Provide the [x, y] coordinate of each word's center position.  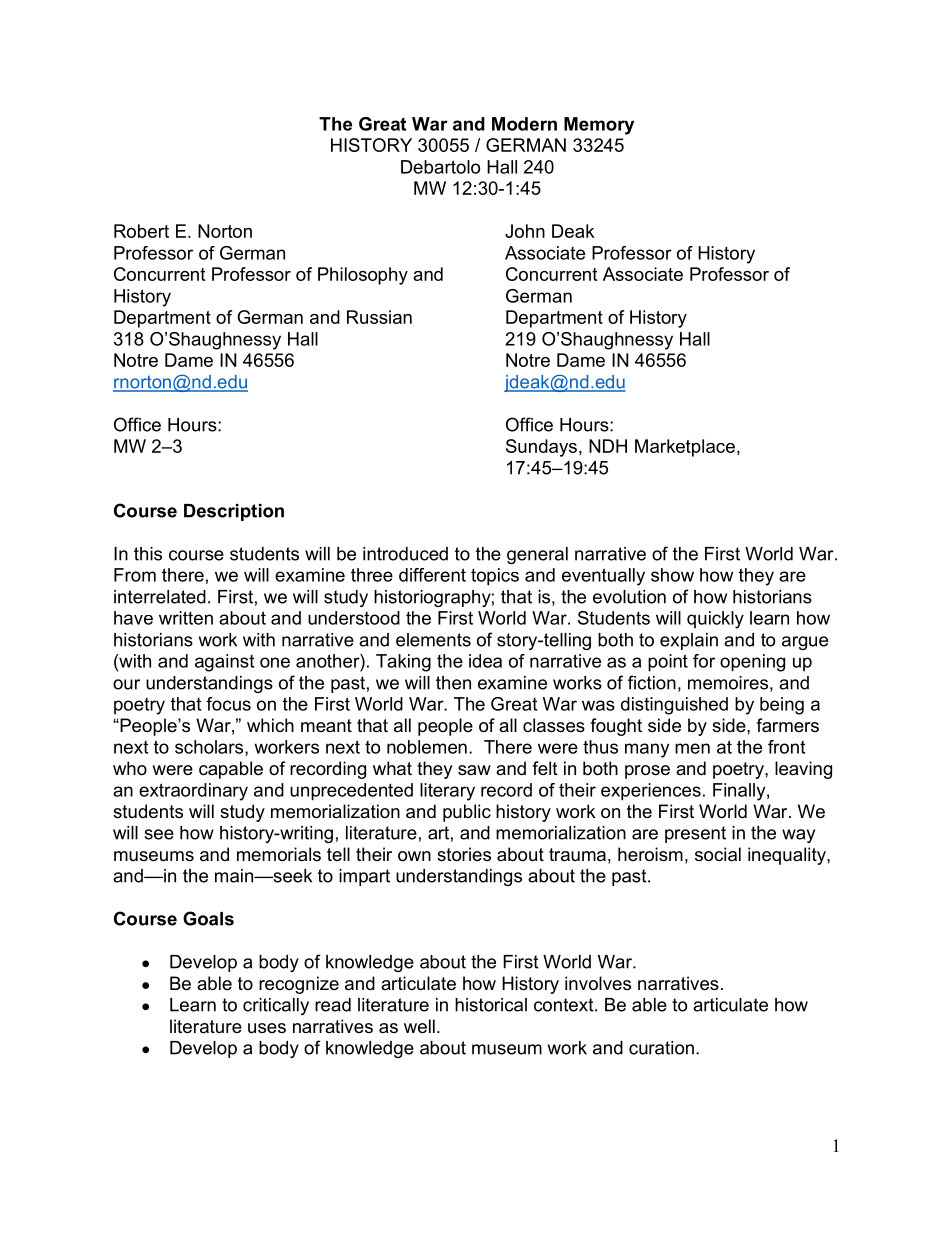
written [186, 618]
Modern [524, 124]
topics [495, 577]
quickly [715, 620]
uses [267, 1028]
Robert [141, 231]
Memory [599, 126]
